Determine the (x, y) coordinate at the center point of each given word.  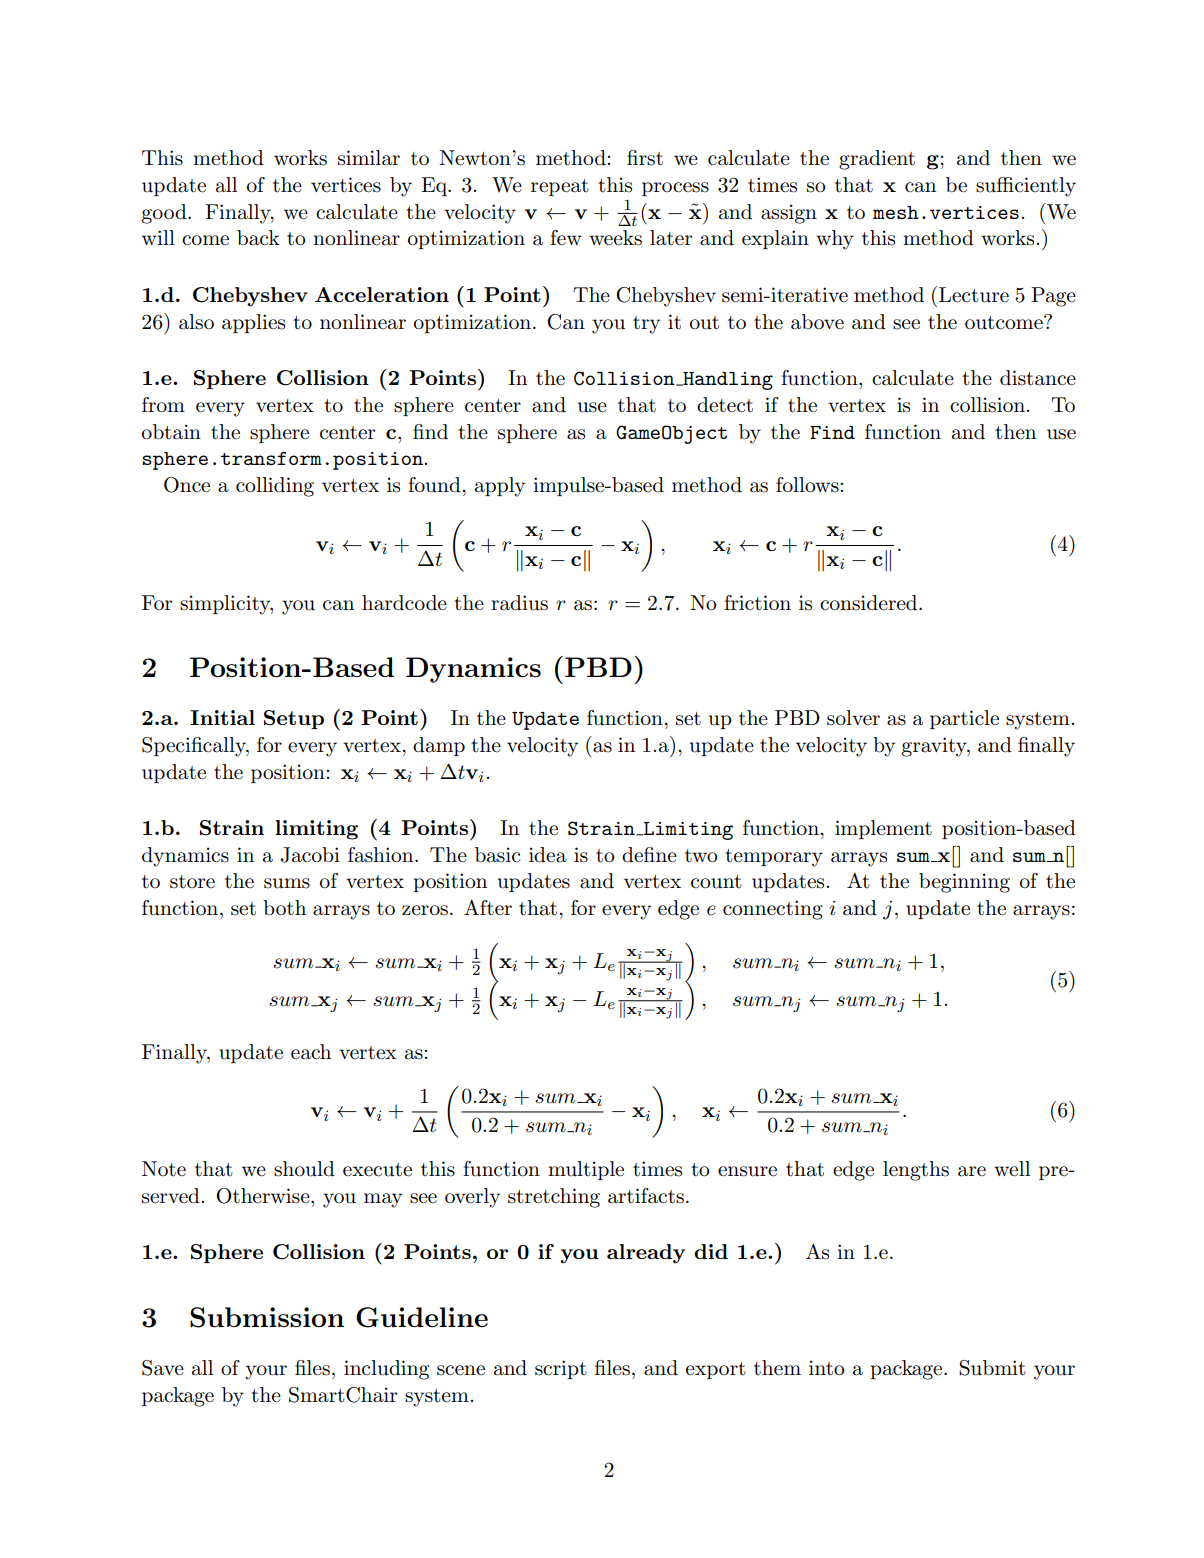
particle (964, 719)
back (258, 238)
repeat (560, 187)
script (561, 1369)
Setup (294, 719)
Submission (267, 1317)
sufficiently (1026, 187)
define (649, 855)
